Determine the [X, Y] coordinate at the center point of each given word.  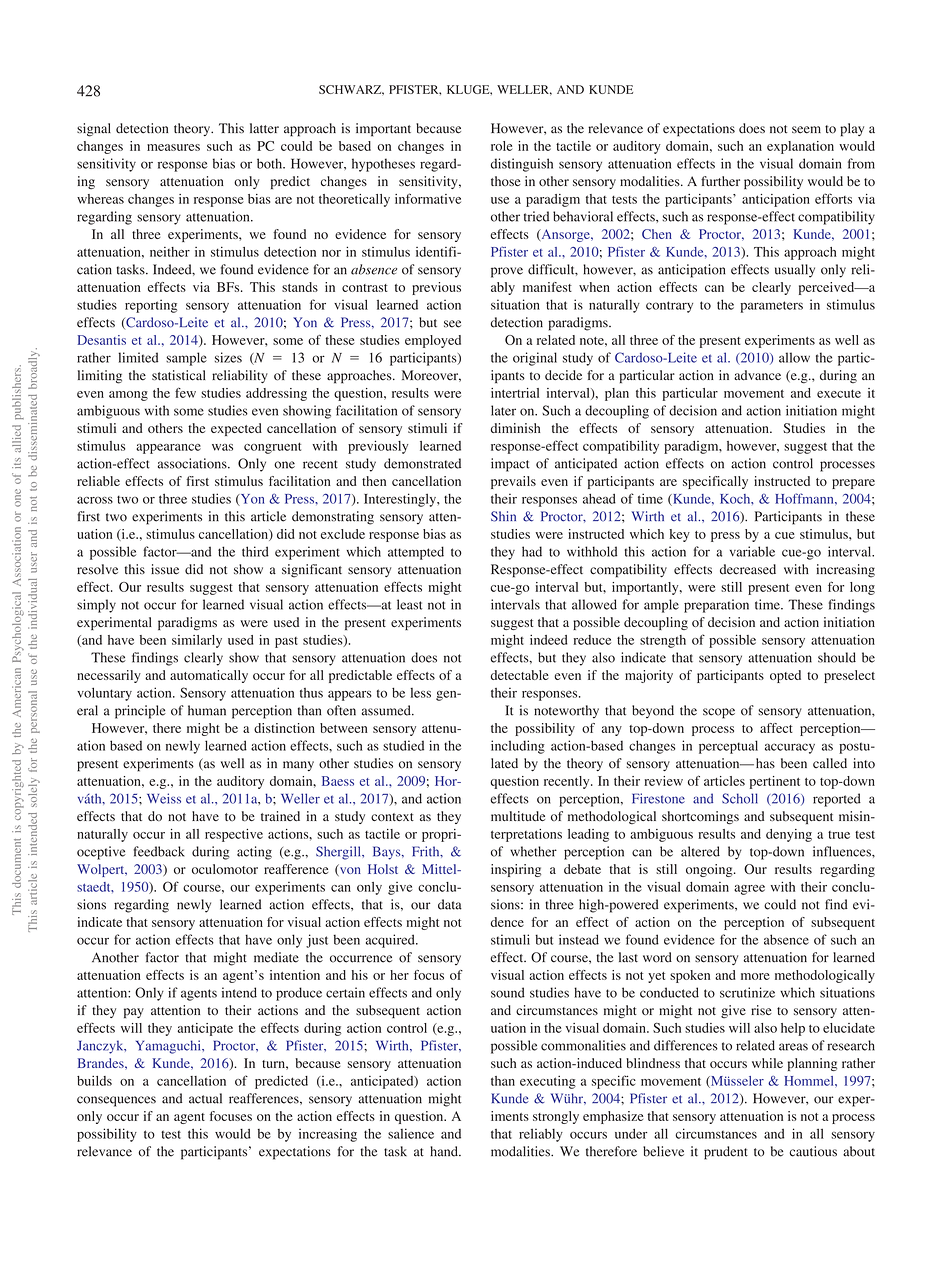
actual [205, 1098]
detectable [520, 675]
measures [173, 147]
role [502, 146]
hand [445, 1151]
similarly [197, 641]
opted [785, 676]
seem [806, 130]
